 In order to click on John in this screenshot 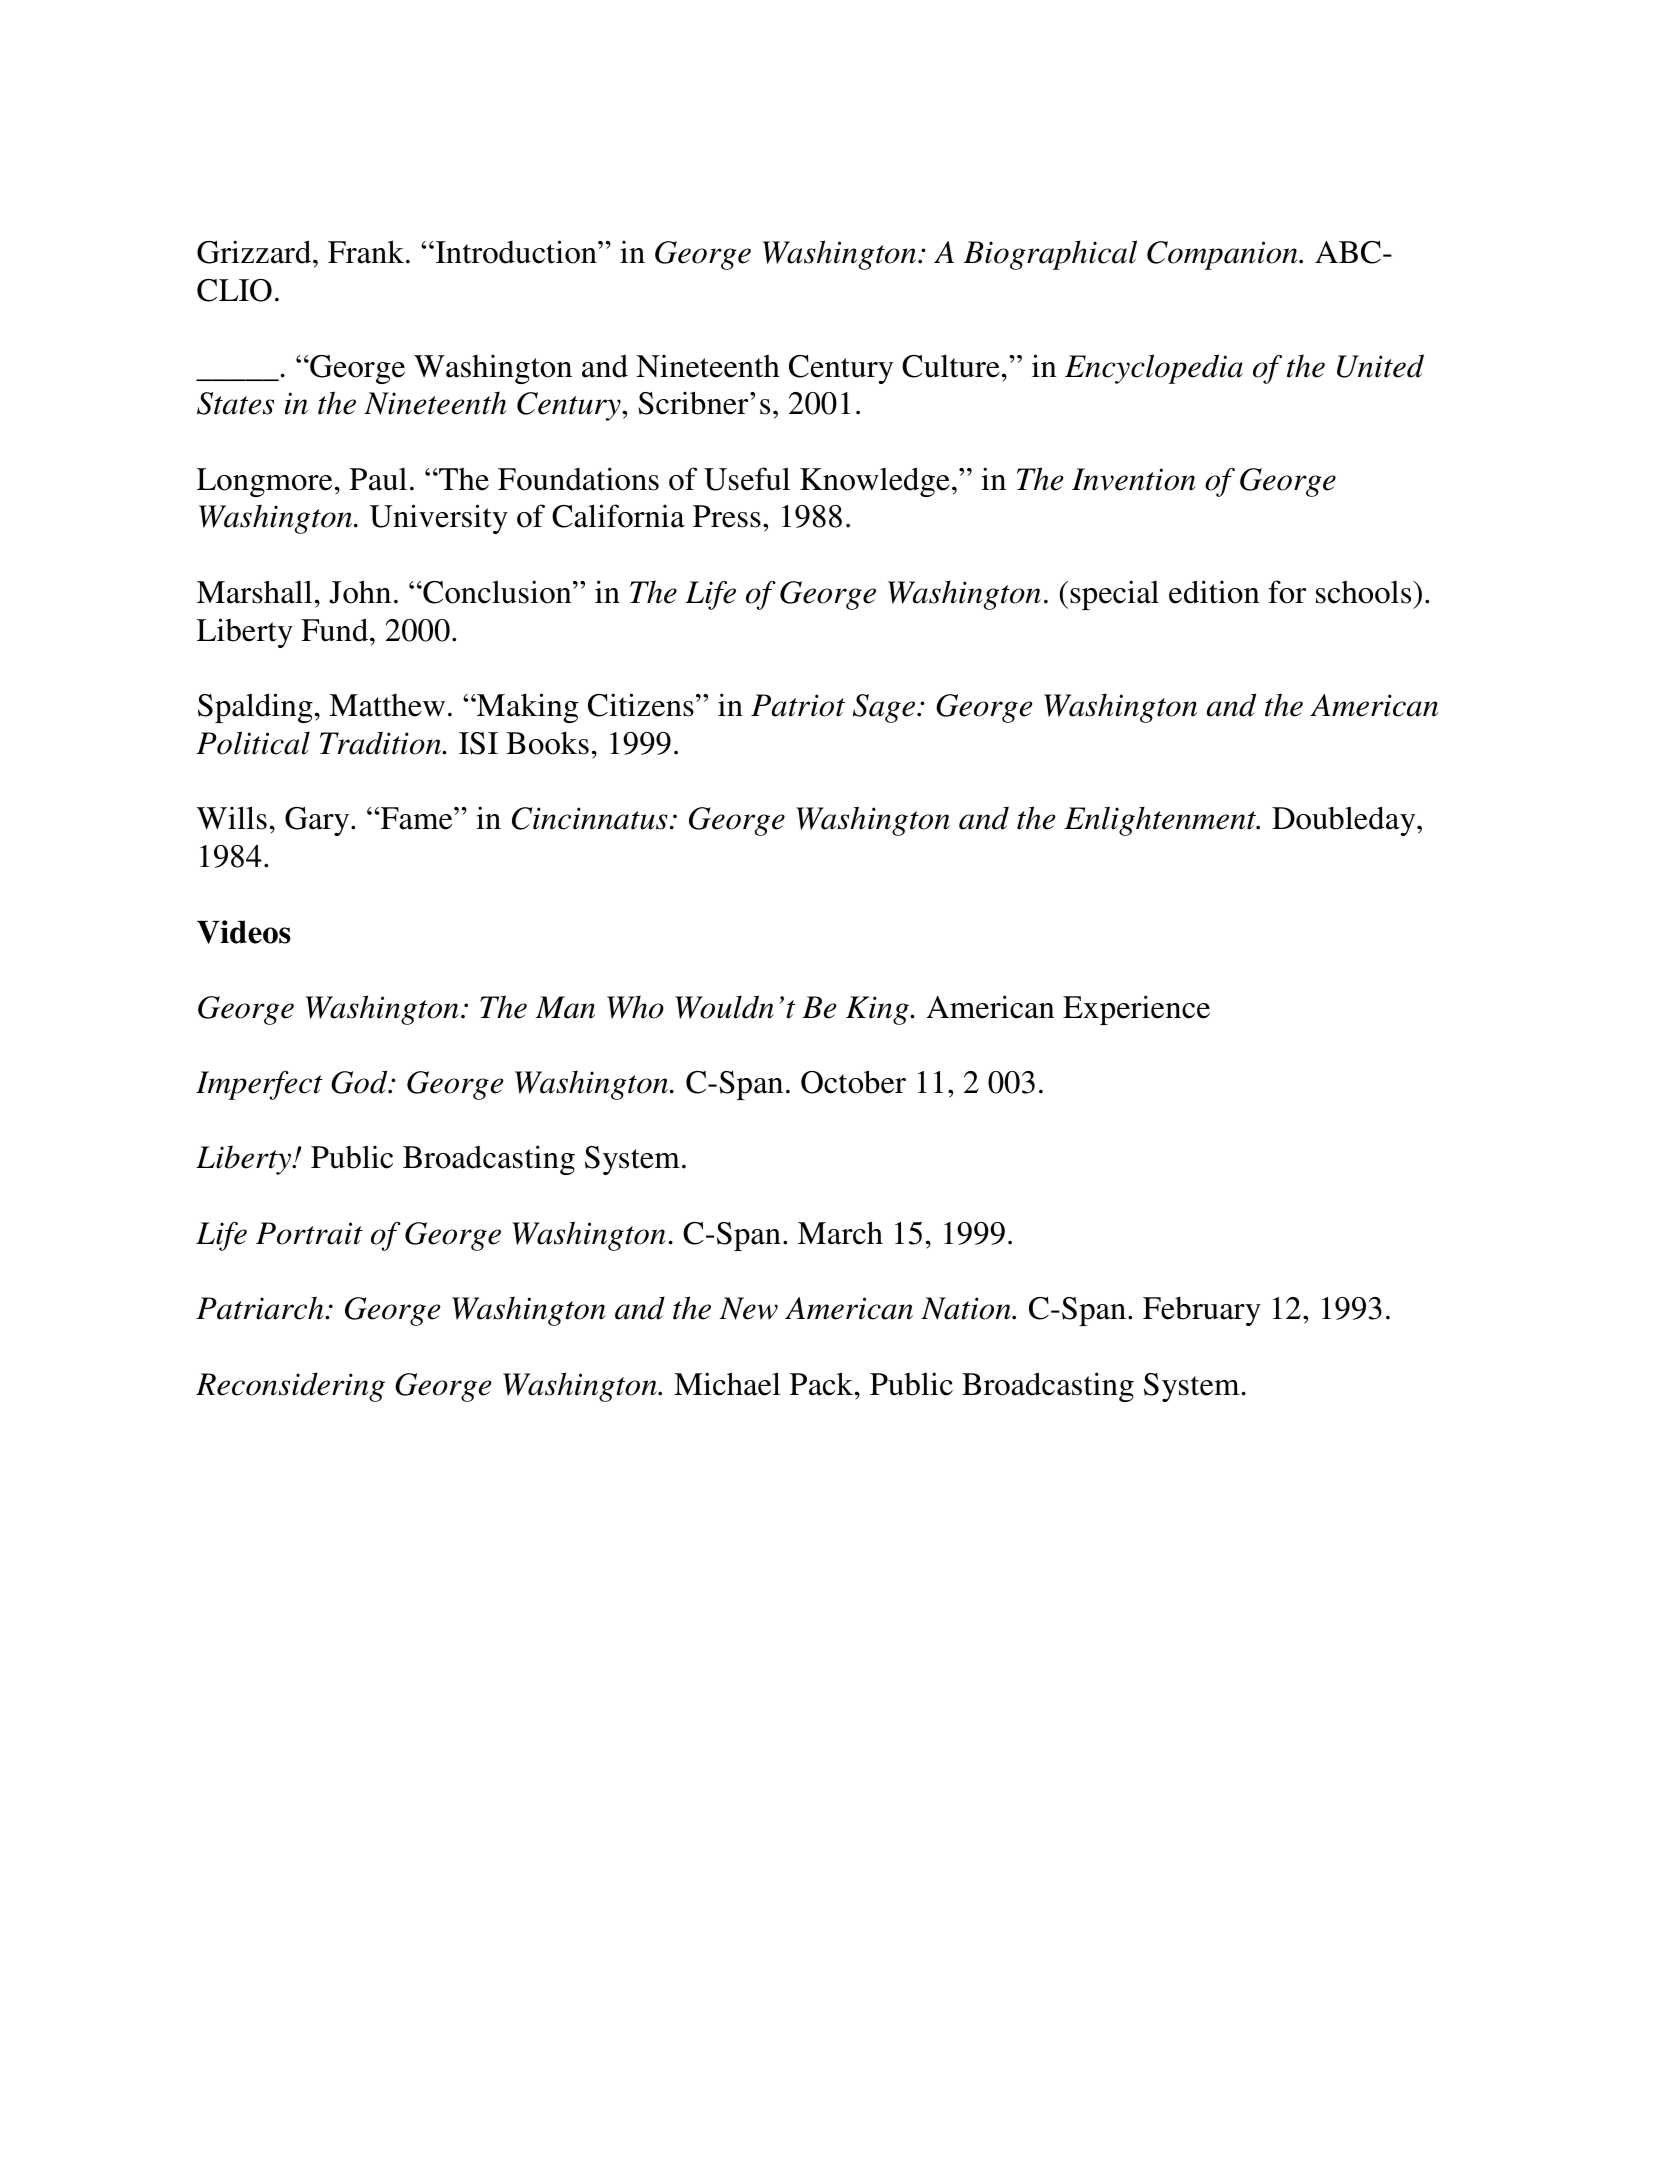, I will do `click(360, 592)`.
